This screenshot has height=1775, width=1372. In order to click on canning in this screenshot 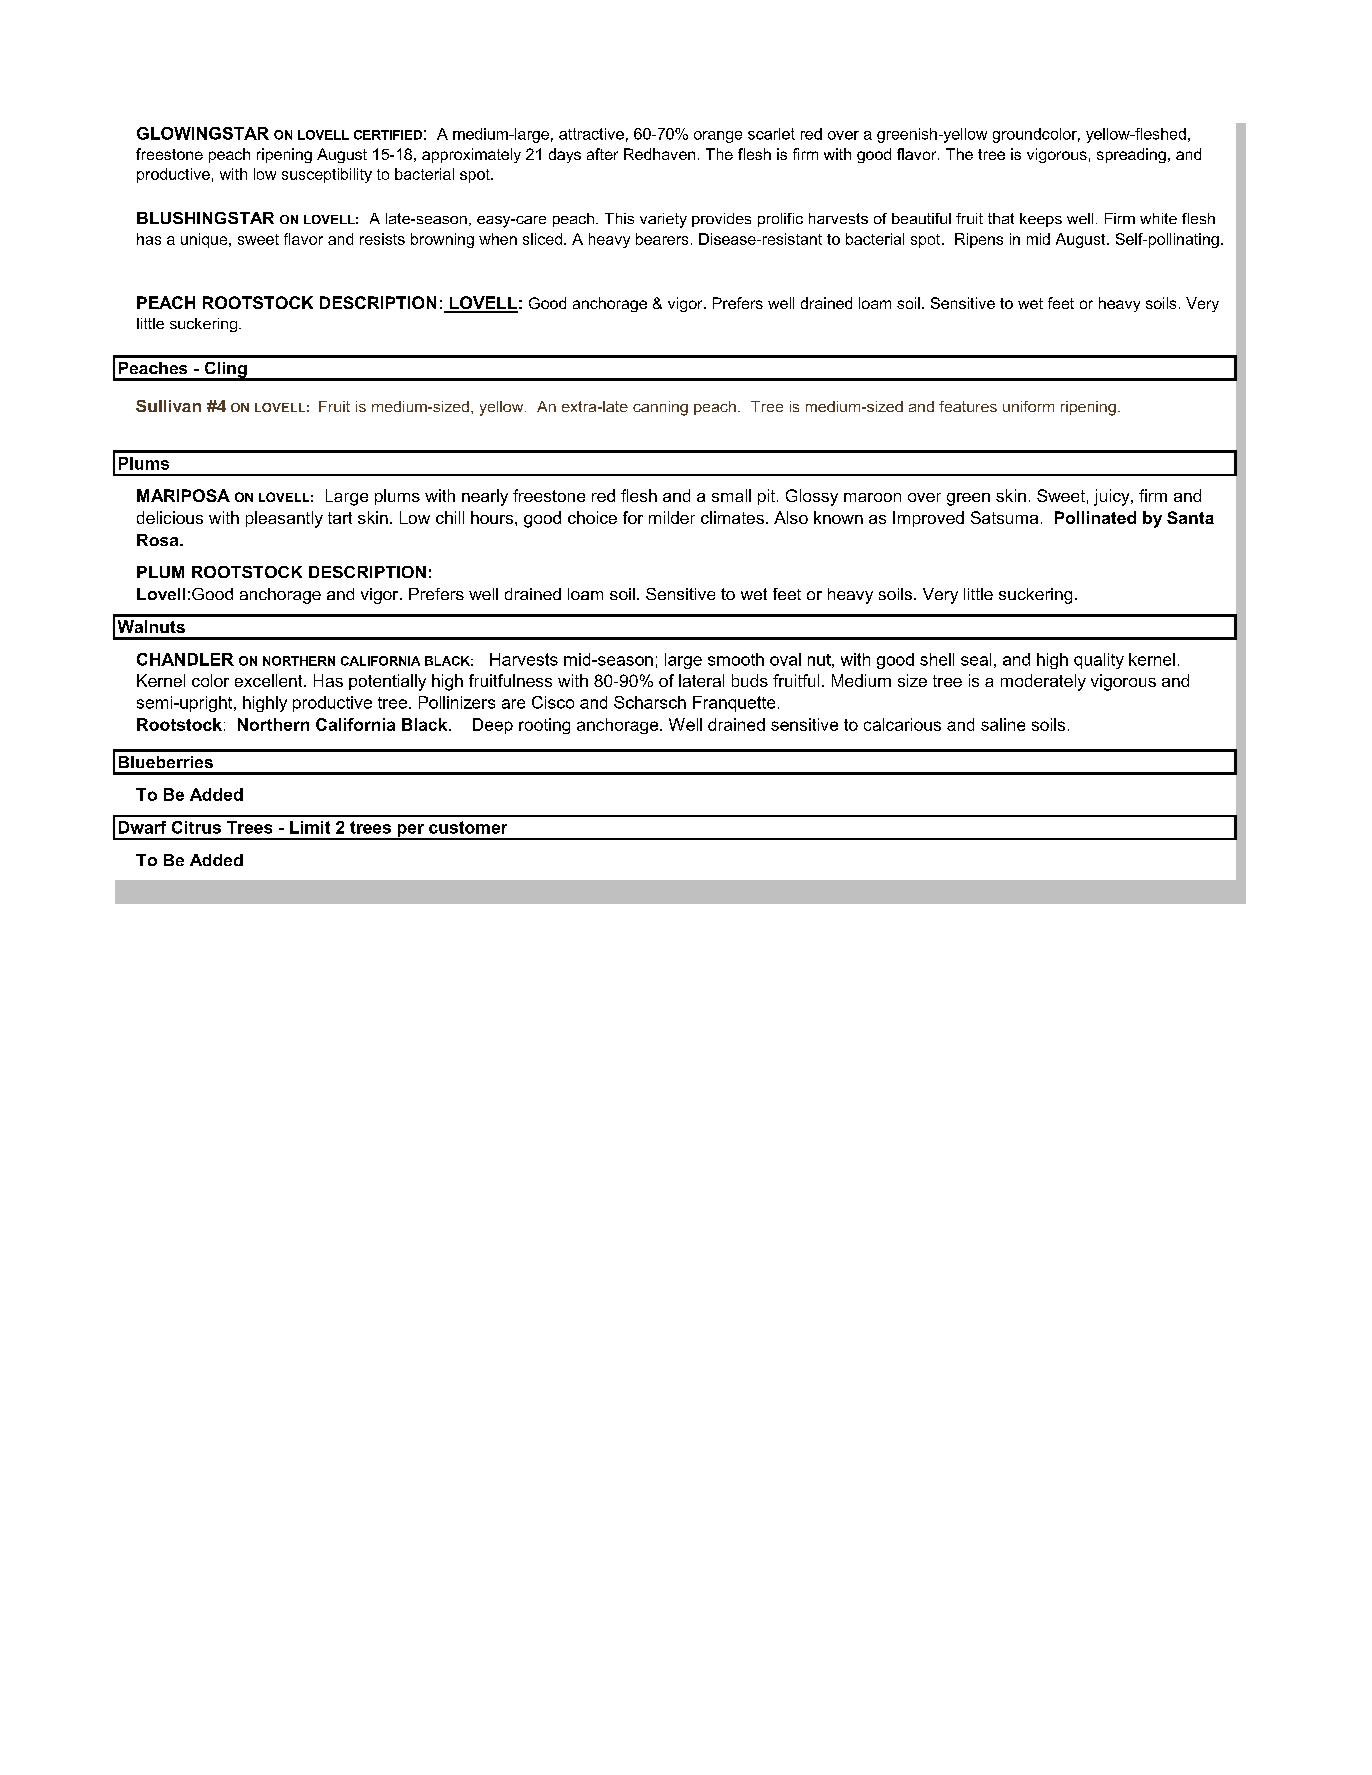, I will do `click(660, 408)`.
